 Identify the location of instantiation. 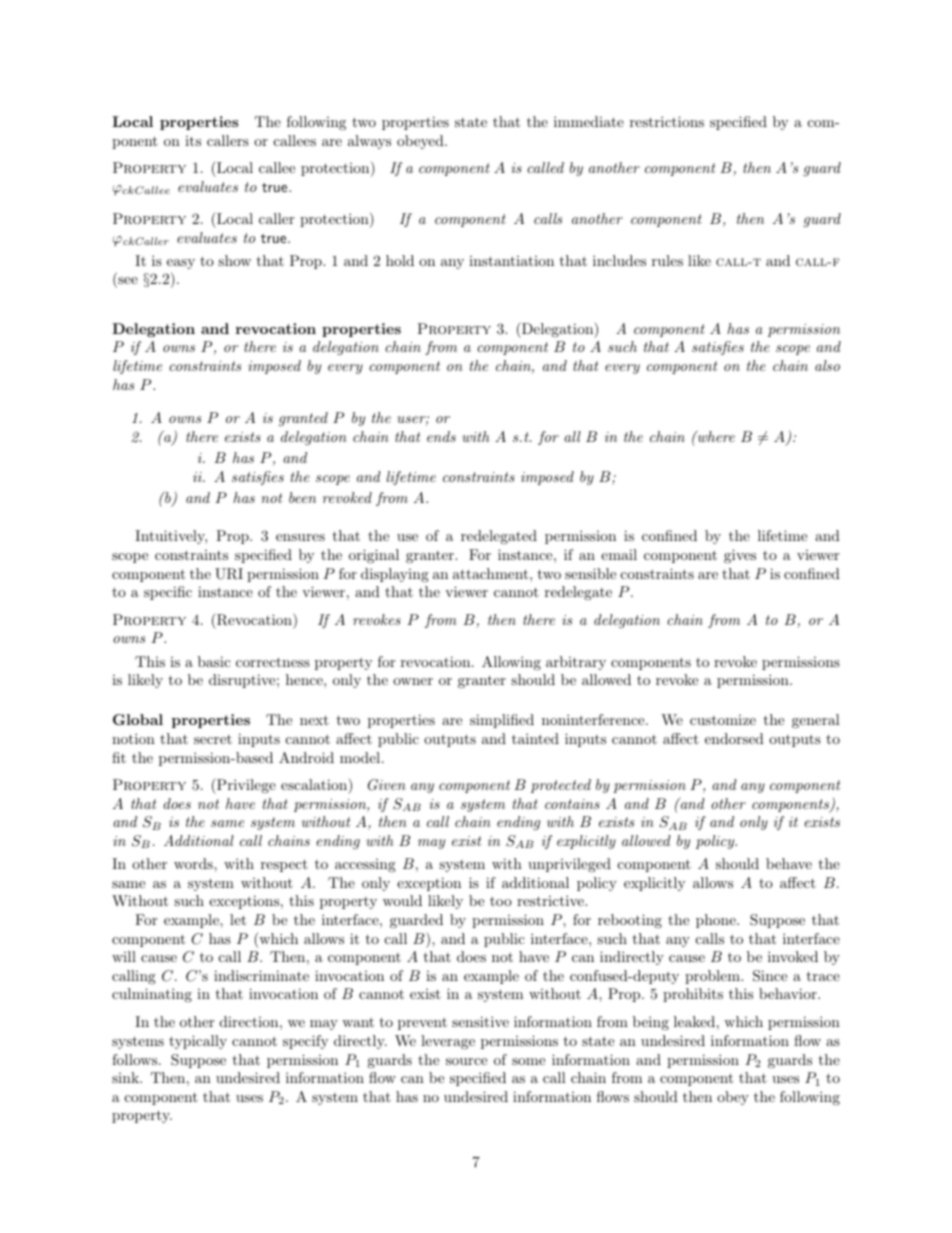
(511, 261).
